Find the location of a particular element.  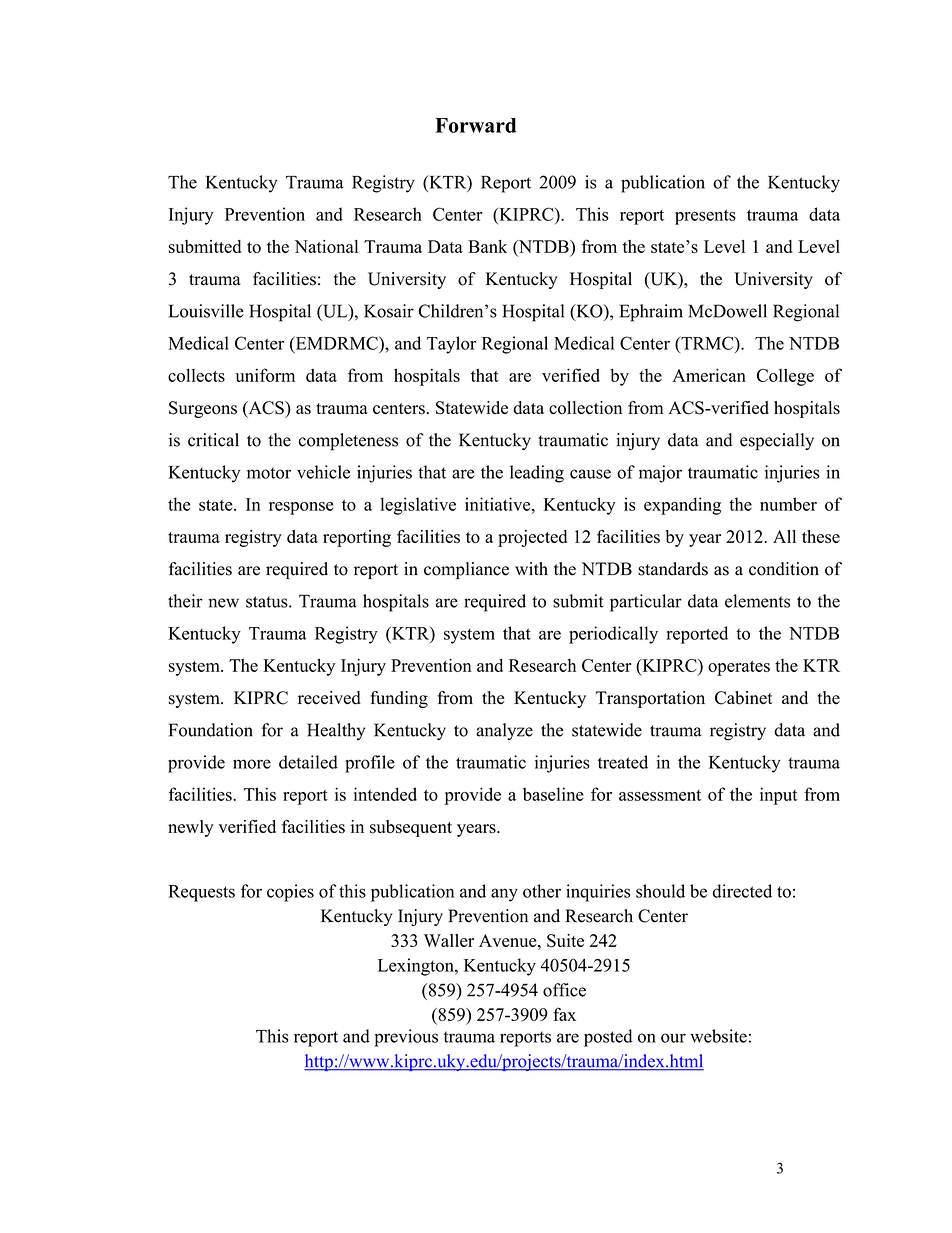

with is located at coordinates (531, 568).
